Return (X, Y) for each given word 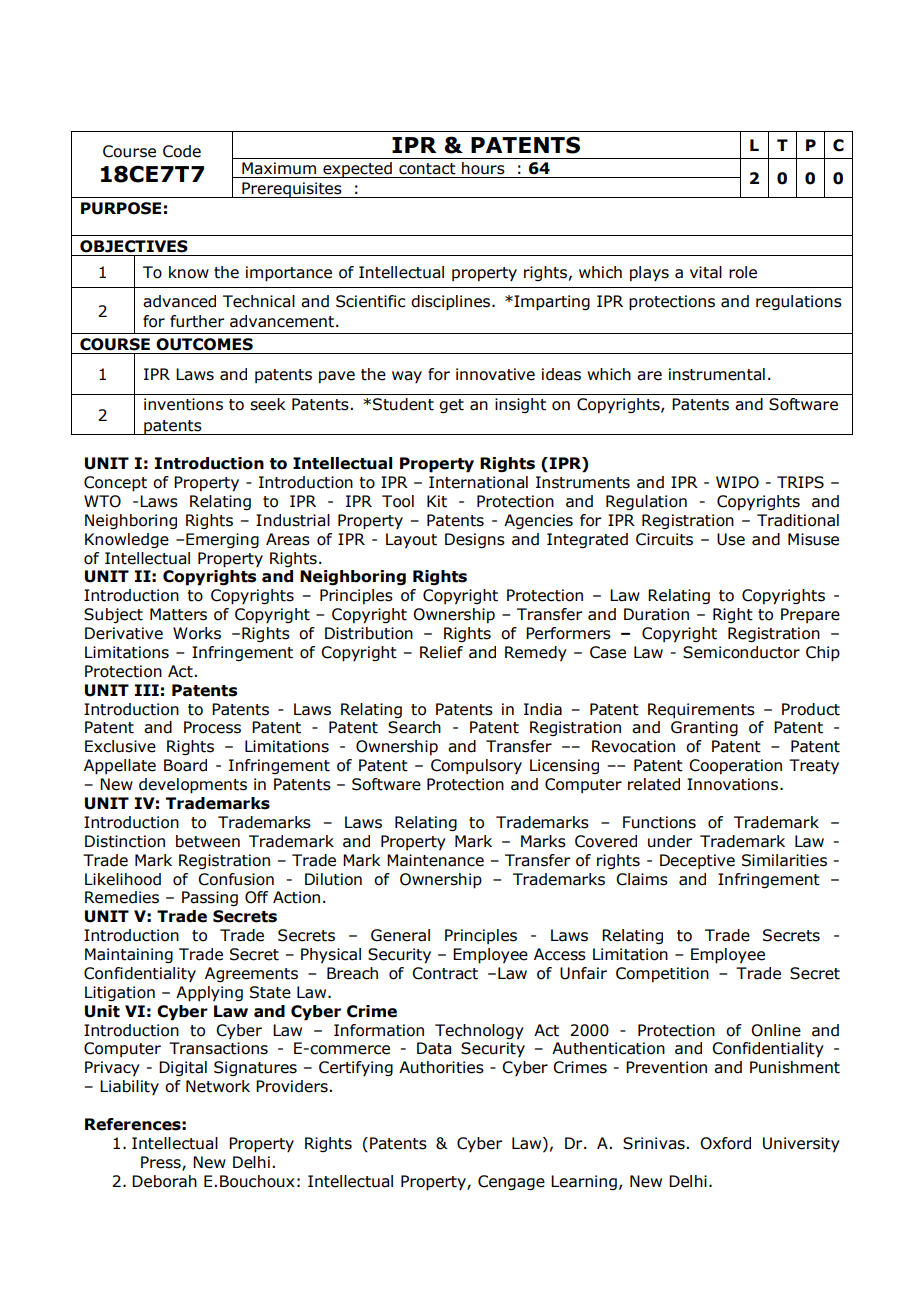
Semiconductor (741, 652)
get (451, 406)
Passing (210, 898)
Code (182, 151)
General (400, 935)
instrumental (717, 374)
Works (197, 633)
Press (162, 1163)
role (743, 272)
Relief (441, 652)
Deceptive (697, 861)
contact (427, 169)
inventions (183, 404)
